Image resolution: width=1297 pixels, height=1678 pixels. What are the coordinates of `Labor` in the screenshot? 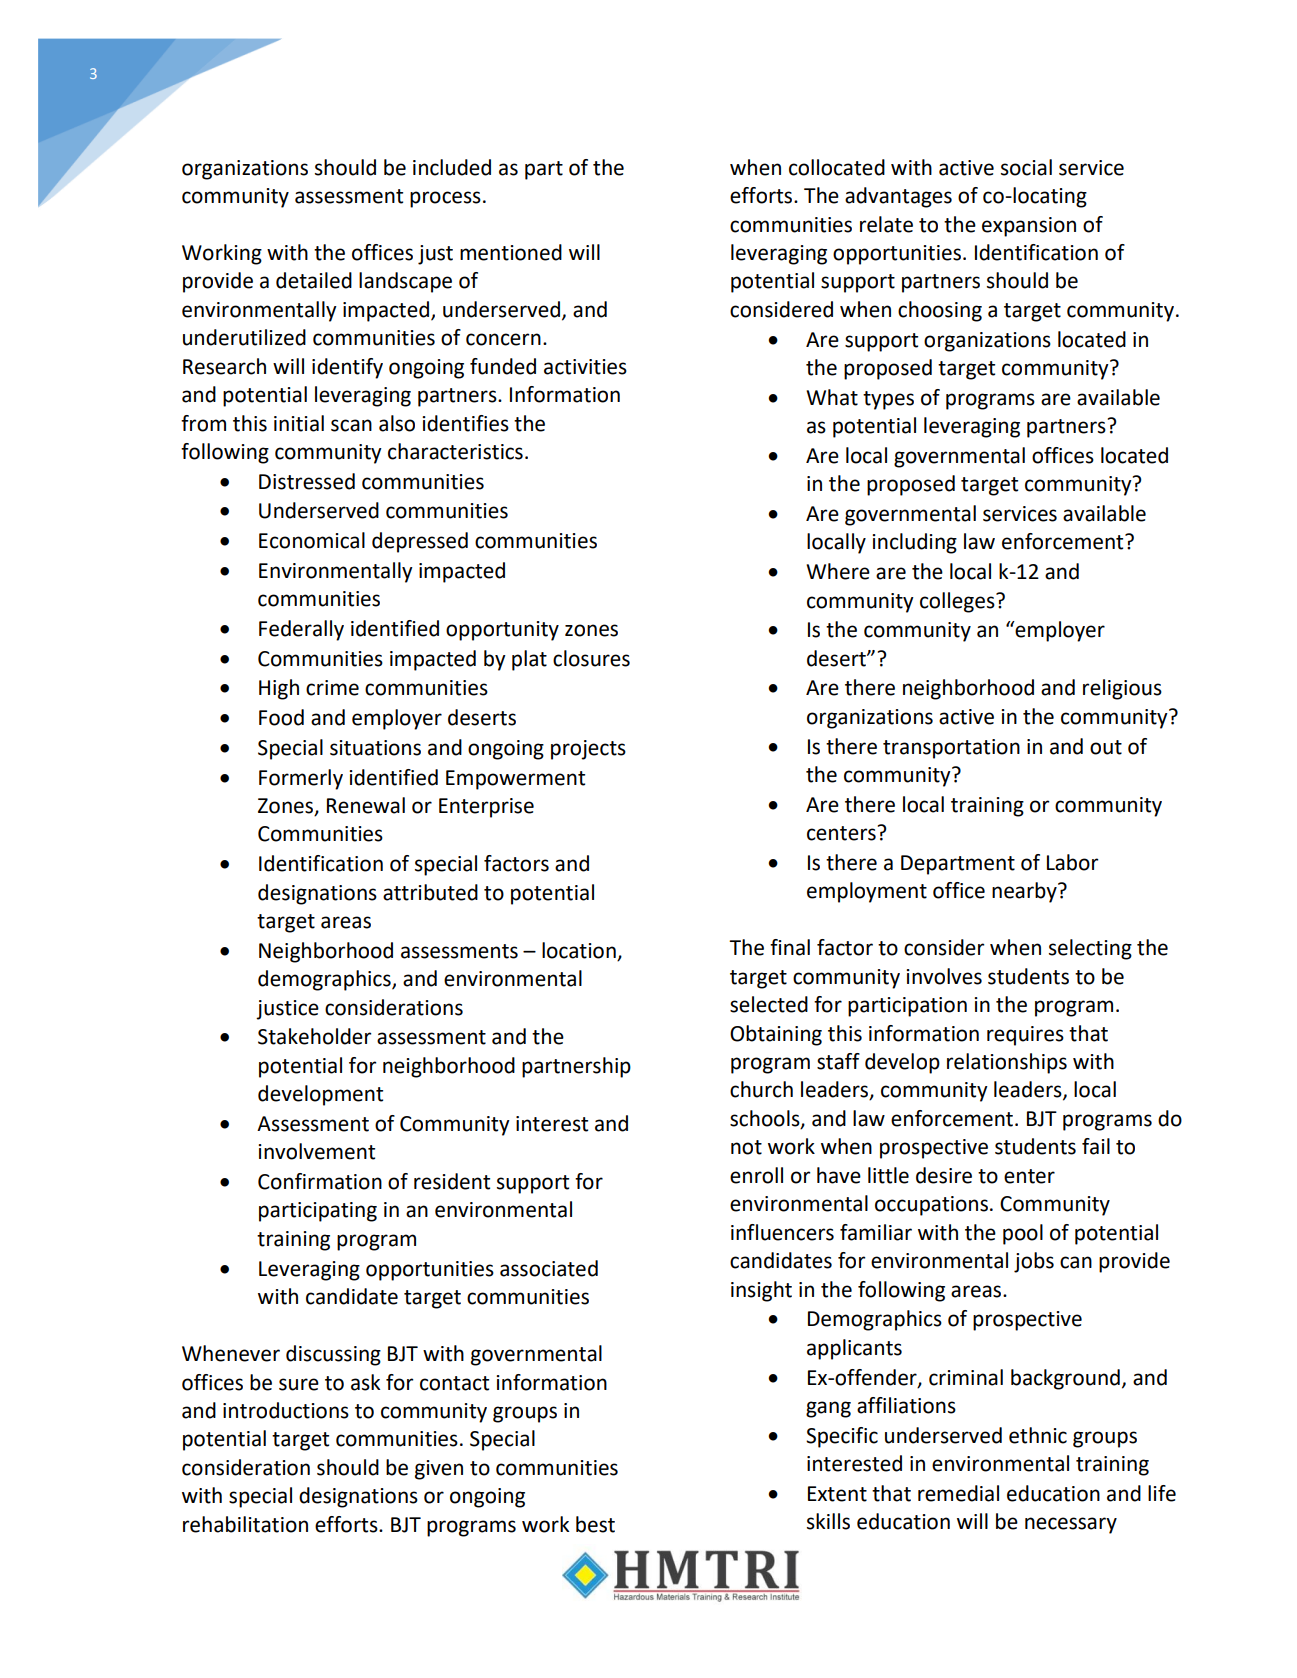 It's located at (1072, 862).
